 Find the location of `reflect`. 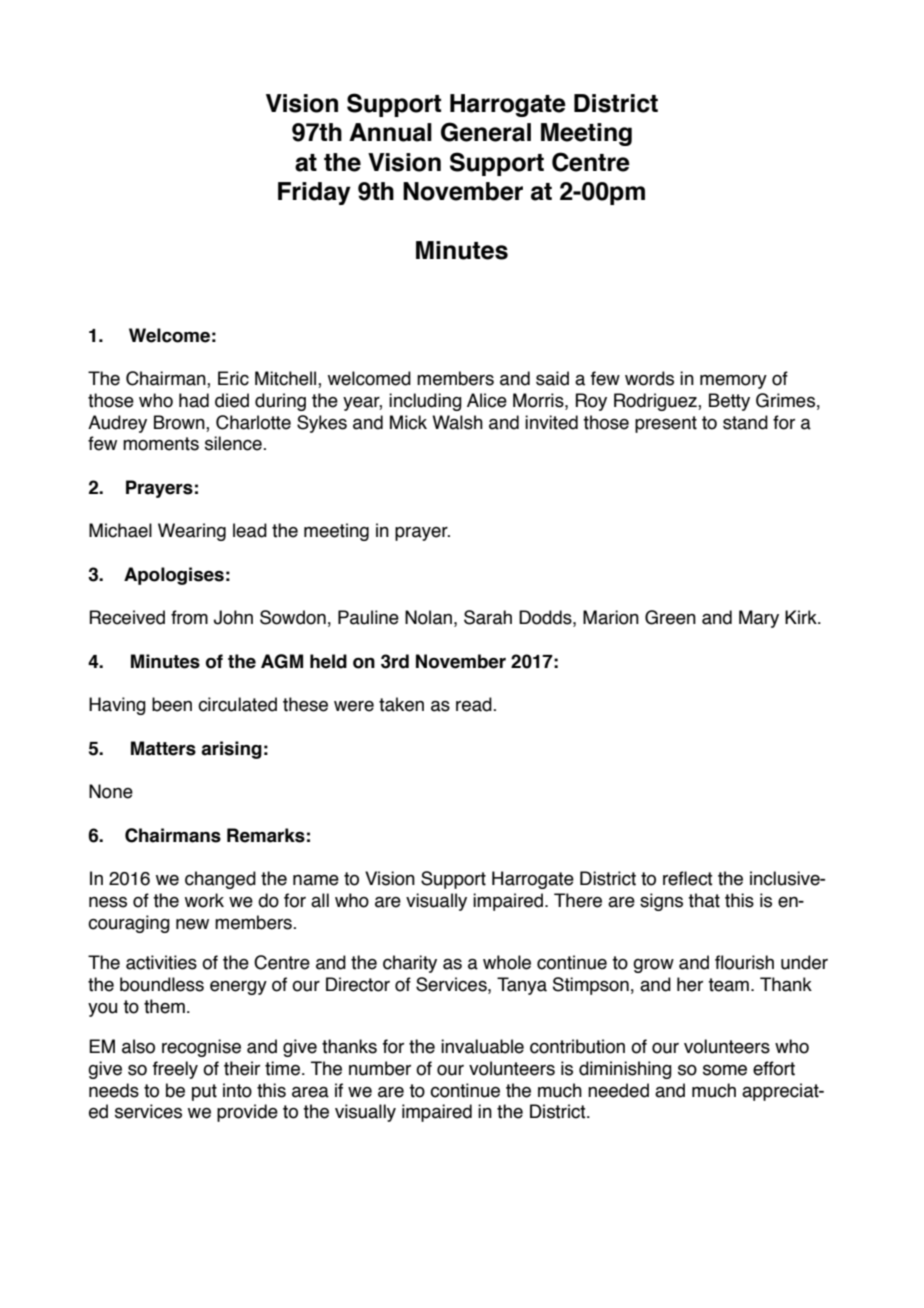

reflect is located at coordinates (688, 878).
